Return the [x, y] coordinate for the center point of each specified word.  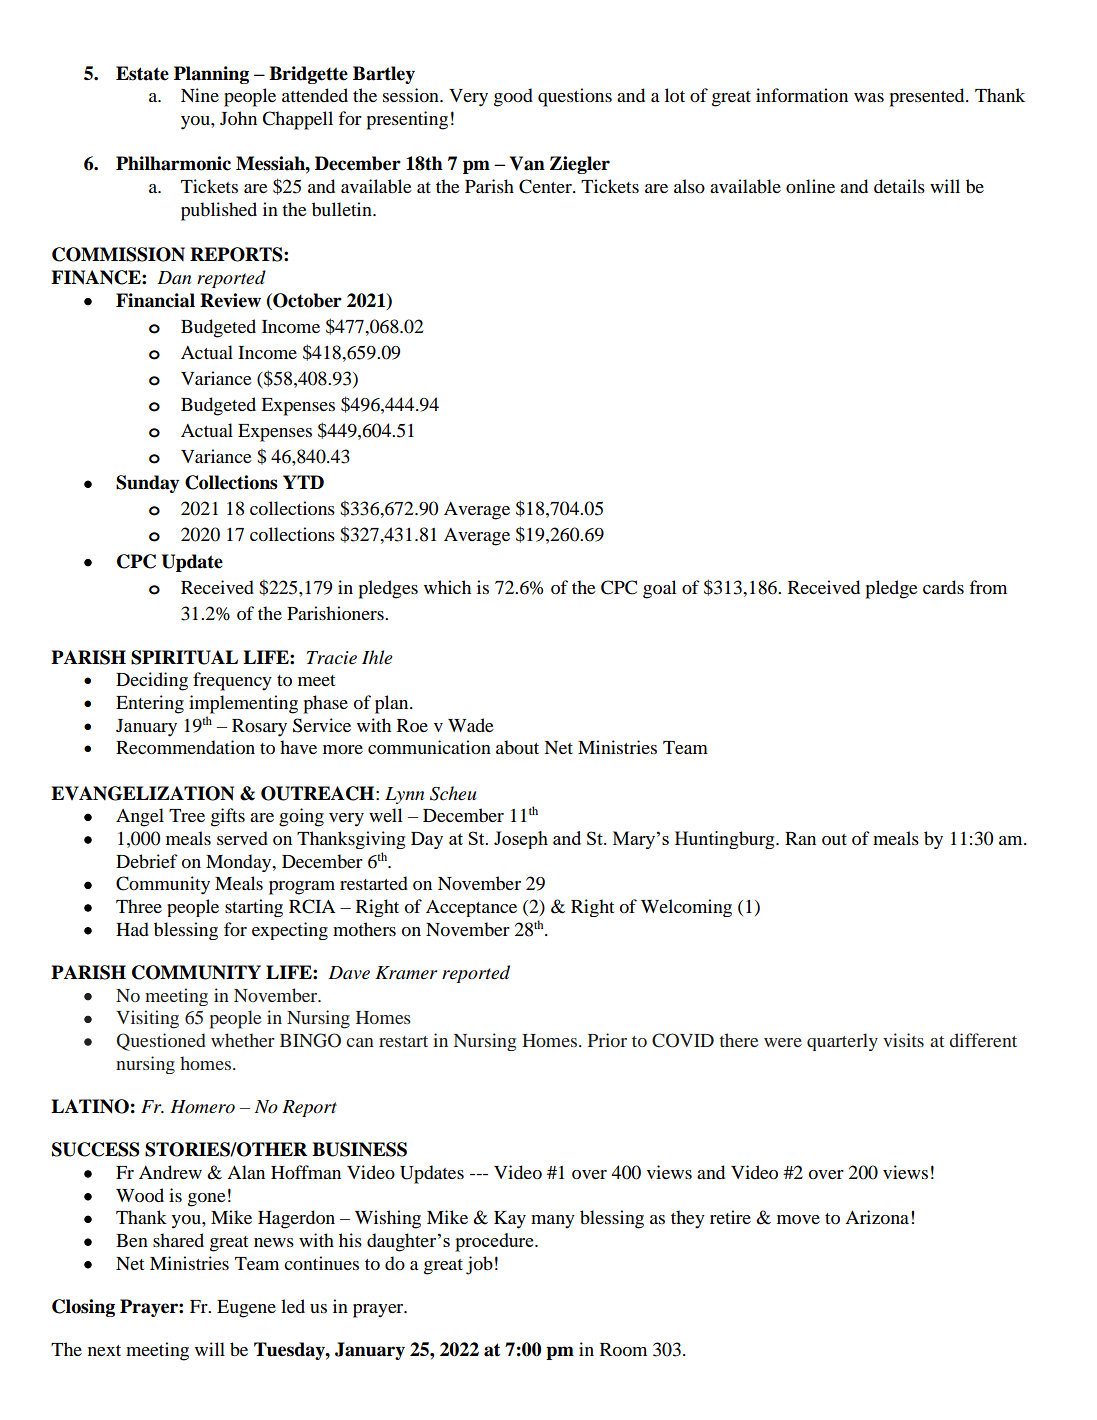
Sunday [147, 484]
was [869, 97]
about [517, 747]
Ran [800, 838]
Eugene [246, 1309]
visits [903, 1040]
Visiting [147, 1019]
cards [943, 587]
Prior [607, 1040]
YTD [303, 482]
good [513, 97]
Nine [200, 95]
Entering [150, 704]
